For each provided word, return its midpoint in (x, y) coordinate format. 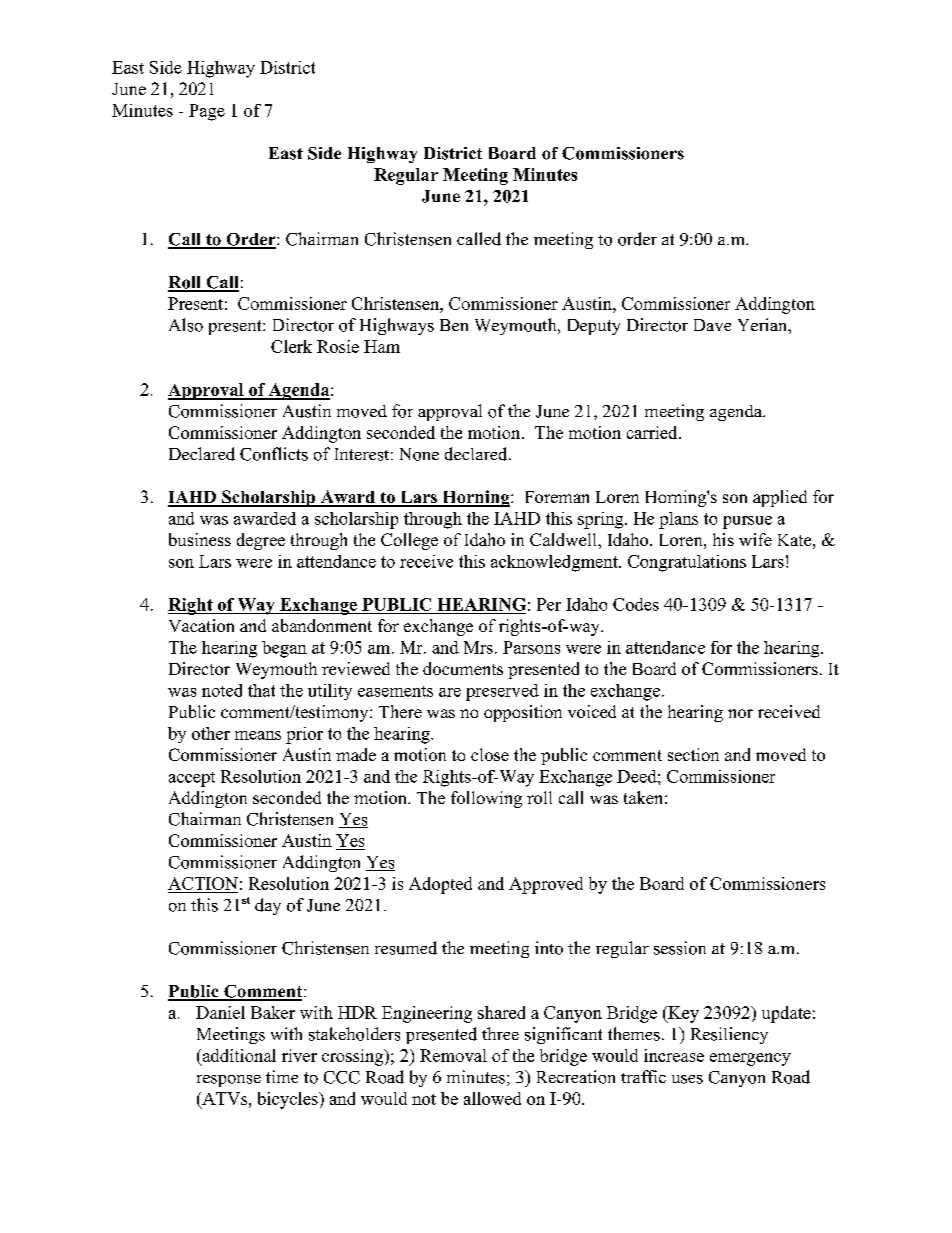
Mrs (478, 647)
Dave (712, 325)
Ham (382, 346)
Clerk (291, 346)
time (282, 1076)
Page (207, 112)
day (268, 906)
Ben (454, 325)
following (486, 799)
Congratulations (687, 563)
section (693, 754)
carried (653, 432)
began (284, 649)
